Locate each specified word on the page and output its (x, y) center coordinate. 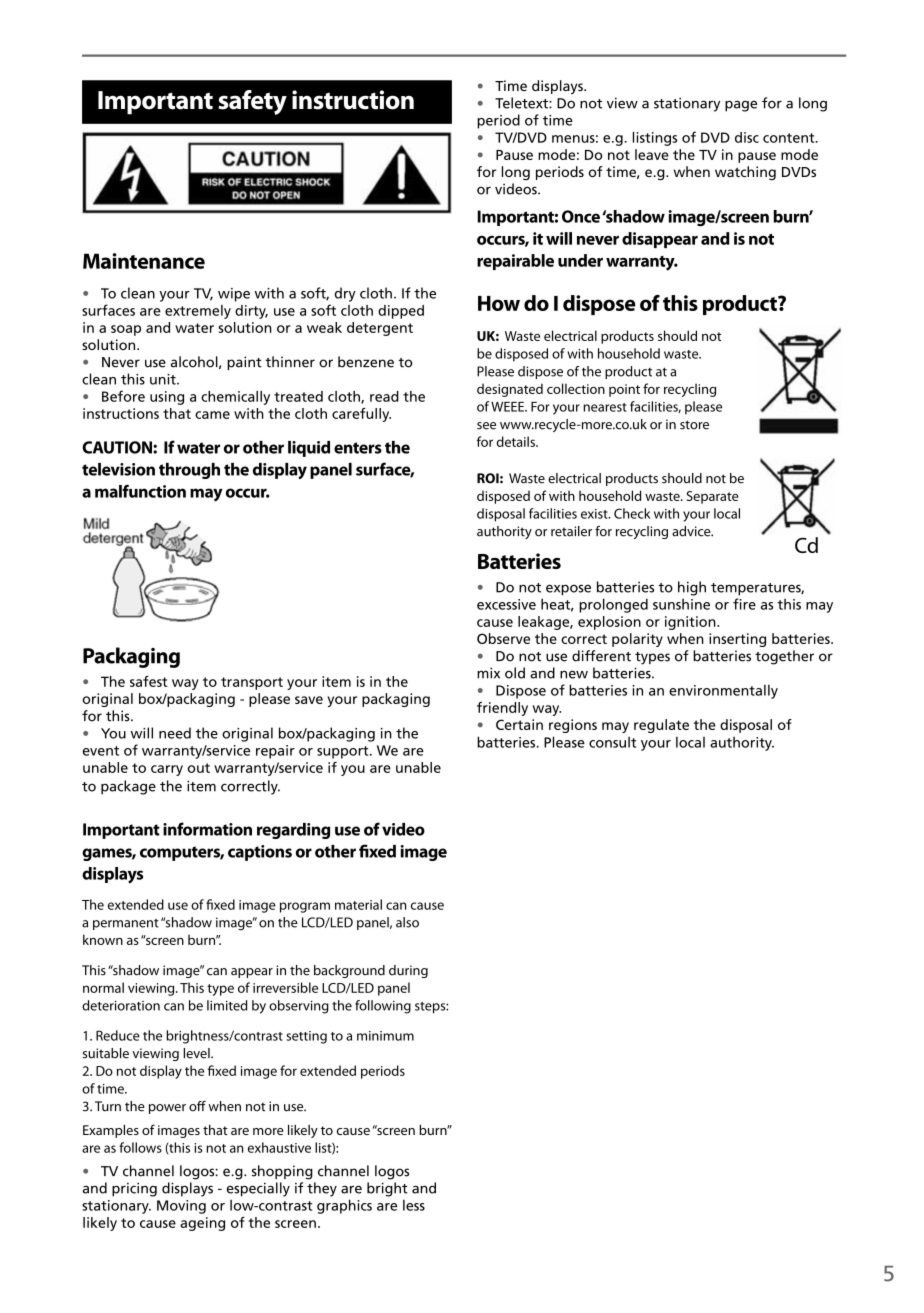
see (486, 426)
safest (149, 681)
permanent (126, 924)
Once (581, 216)
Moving (181, 1207)
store (694, 425)
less (414, 1205)
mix (488, 673)
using (167, 398)
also (407, 922)
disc (747, 137)
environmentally (723, 691)
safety (252, 102)
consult (612, 742)
